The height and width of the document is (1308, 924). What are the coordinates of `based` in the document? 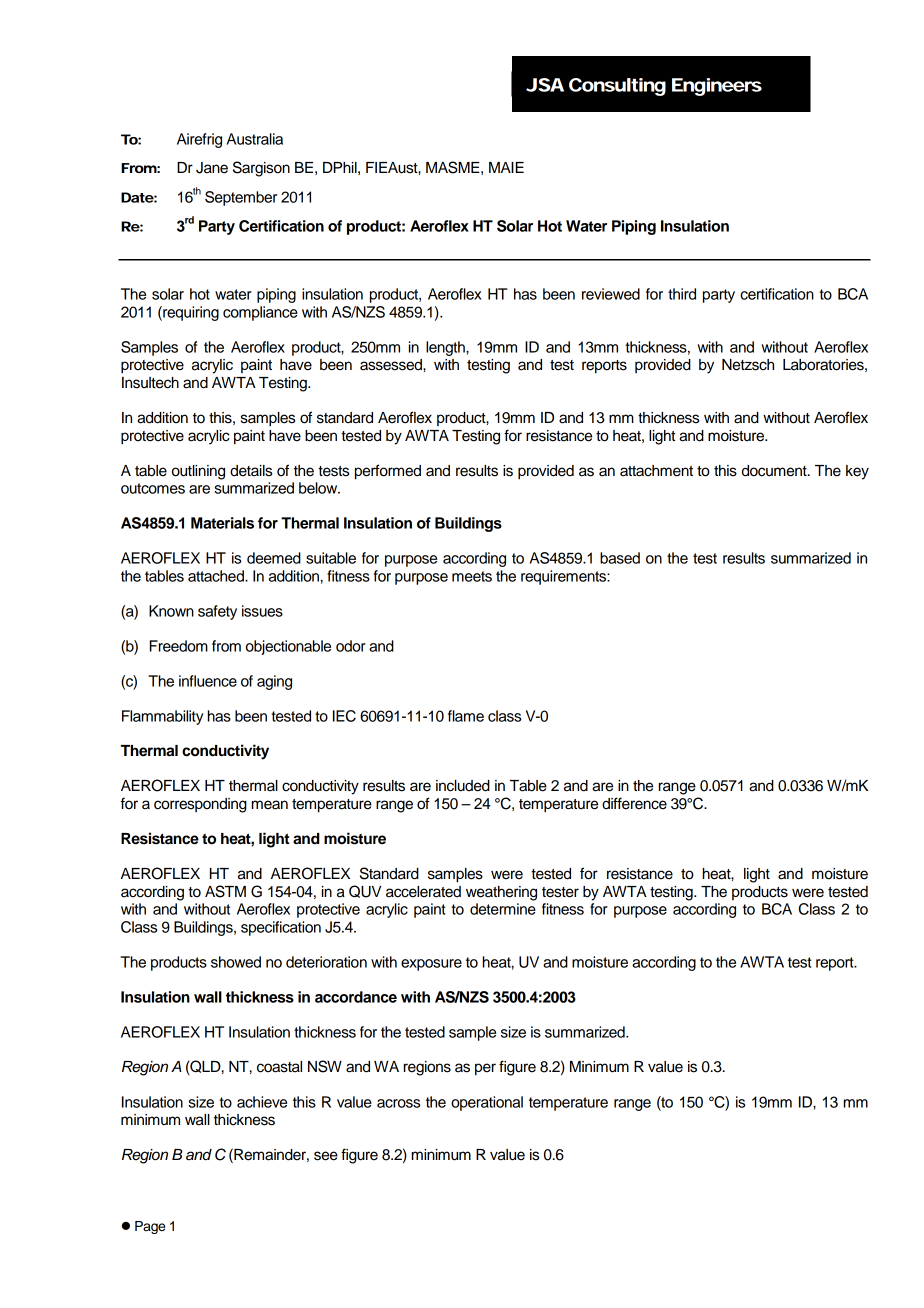 It's located at (620, 558).
